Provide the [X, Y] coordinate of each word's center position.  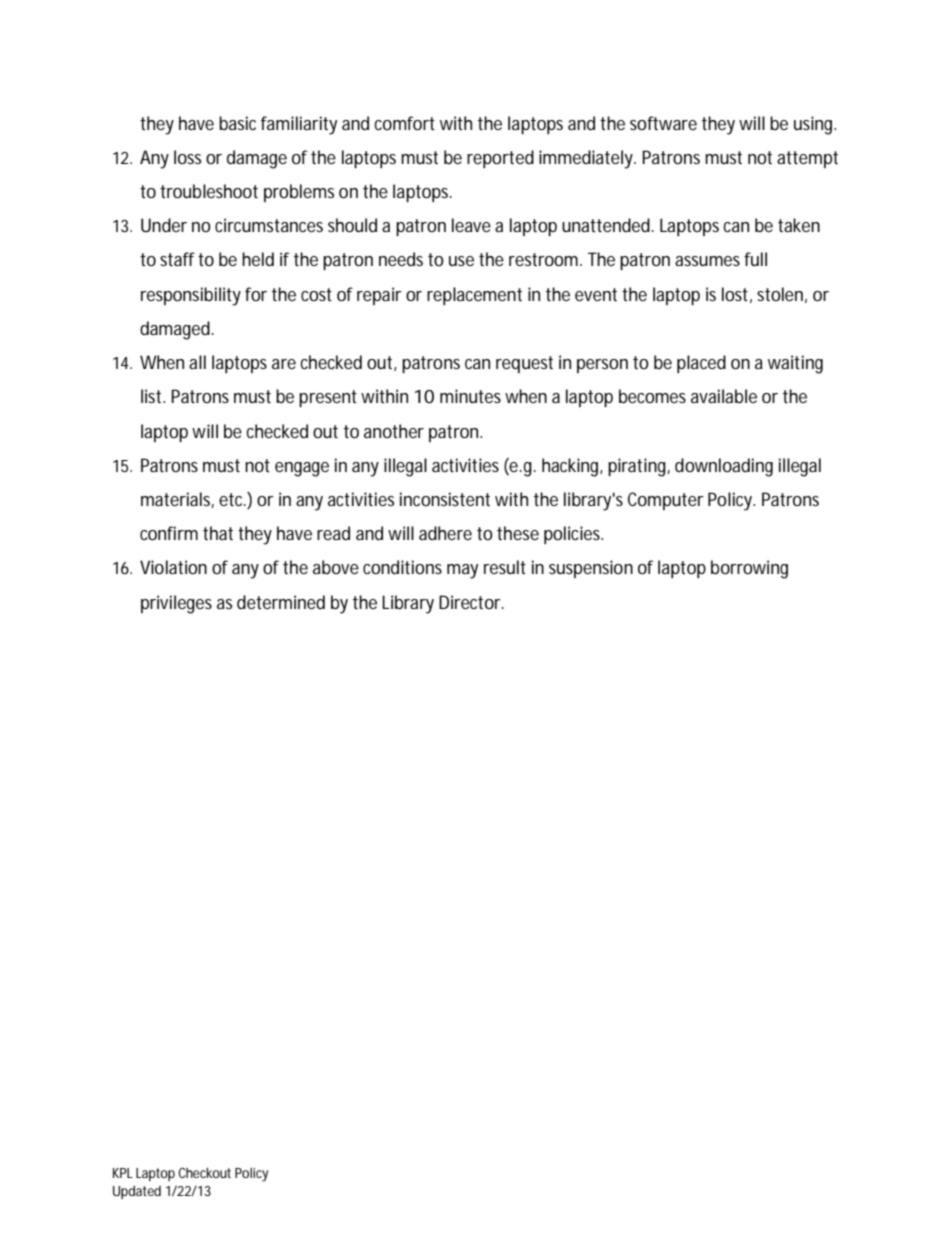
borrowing [749, 569]
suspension [591, 569]
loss [187, 157]
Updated [137, 1192]
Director [471, 602]
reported [500, 159]
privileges [176, 604]
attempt [807, 159]
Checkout [204, 1172]
